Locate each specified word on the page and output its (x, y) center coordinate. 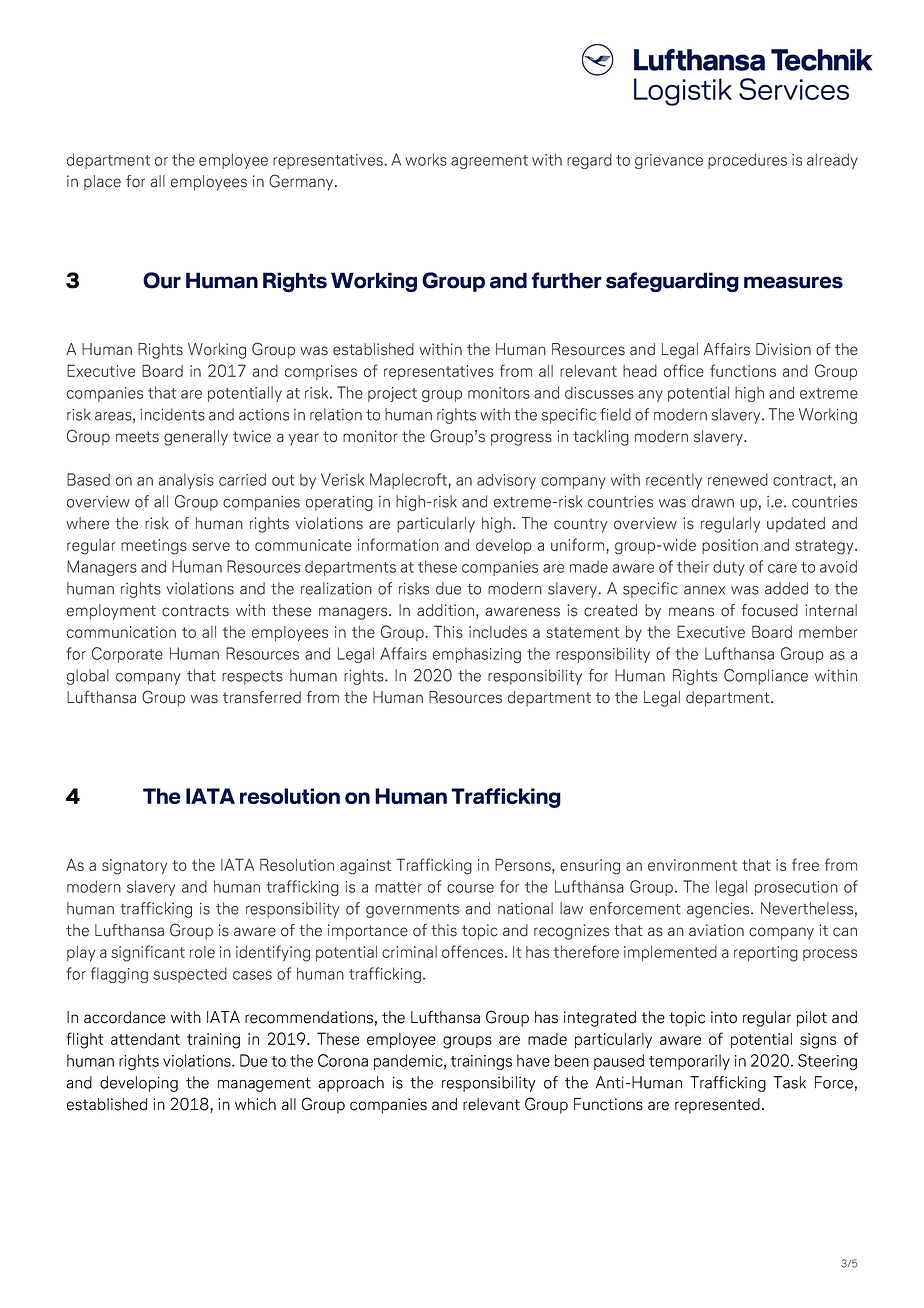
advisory (506, 481)
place (102, 183)
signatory (134, 867)
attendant (145, 1039)
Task (789, 1082)
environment (692, 865)
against (365, 867)
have (533, 1060)
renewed (738, 479)
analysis (186, 481)
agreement (489, 162)
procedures (747, 161)
